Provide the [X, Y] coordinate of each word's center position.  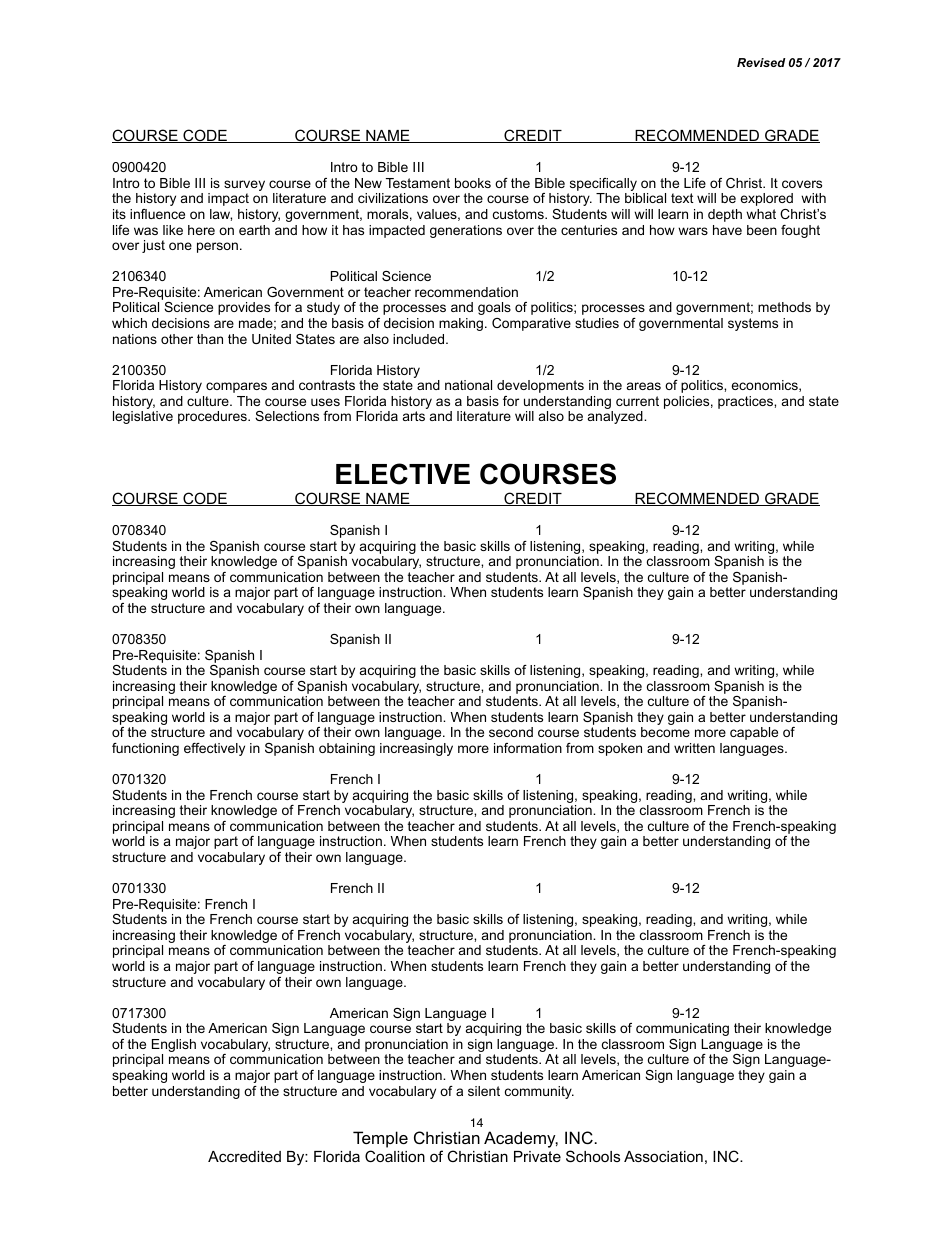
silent [484, 1091]
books [473, 183]
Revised [761, 62]
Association [663, 1156]
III [200, 183]
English [174, 1047]
